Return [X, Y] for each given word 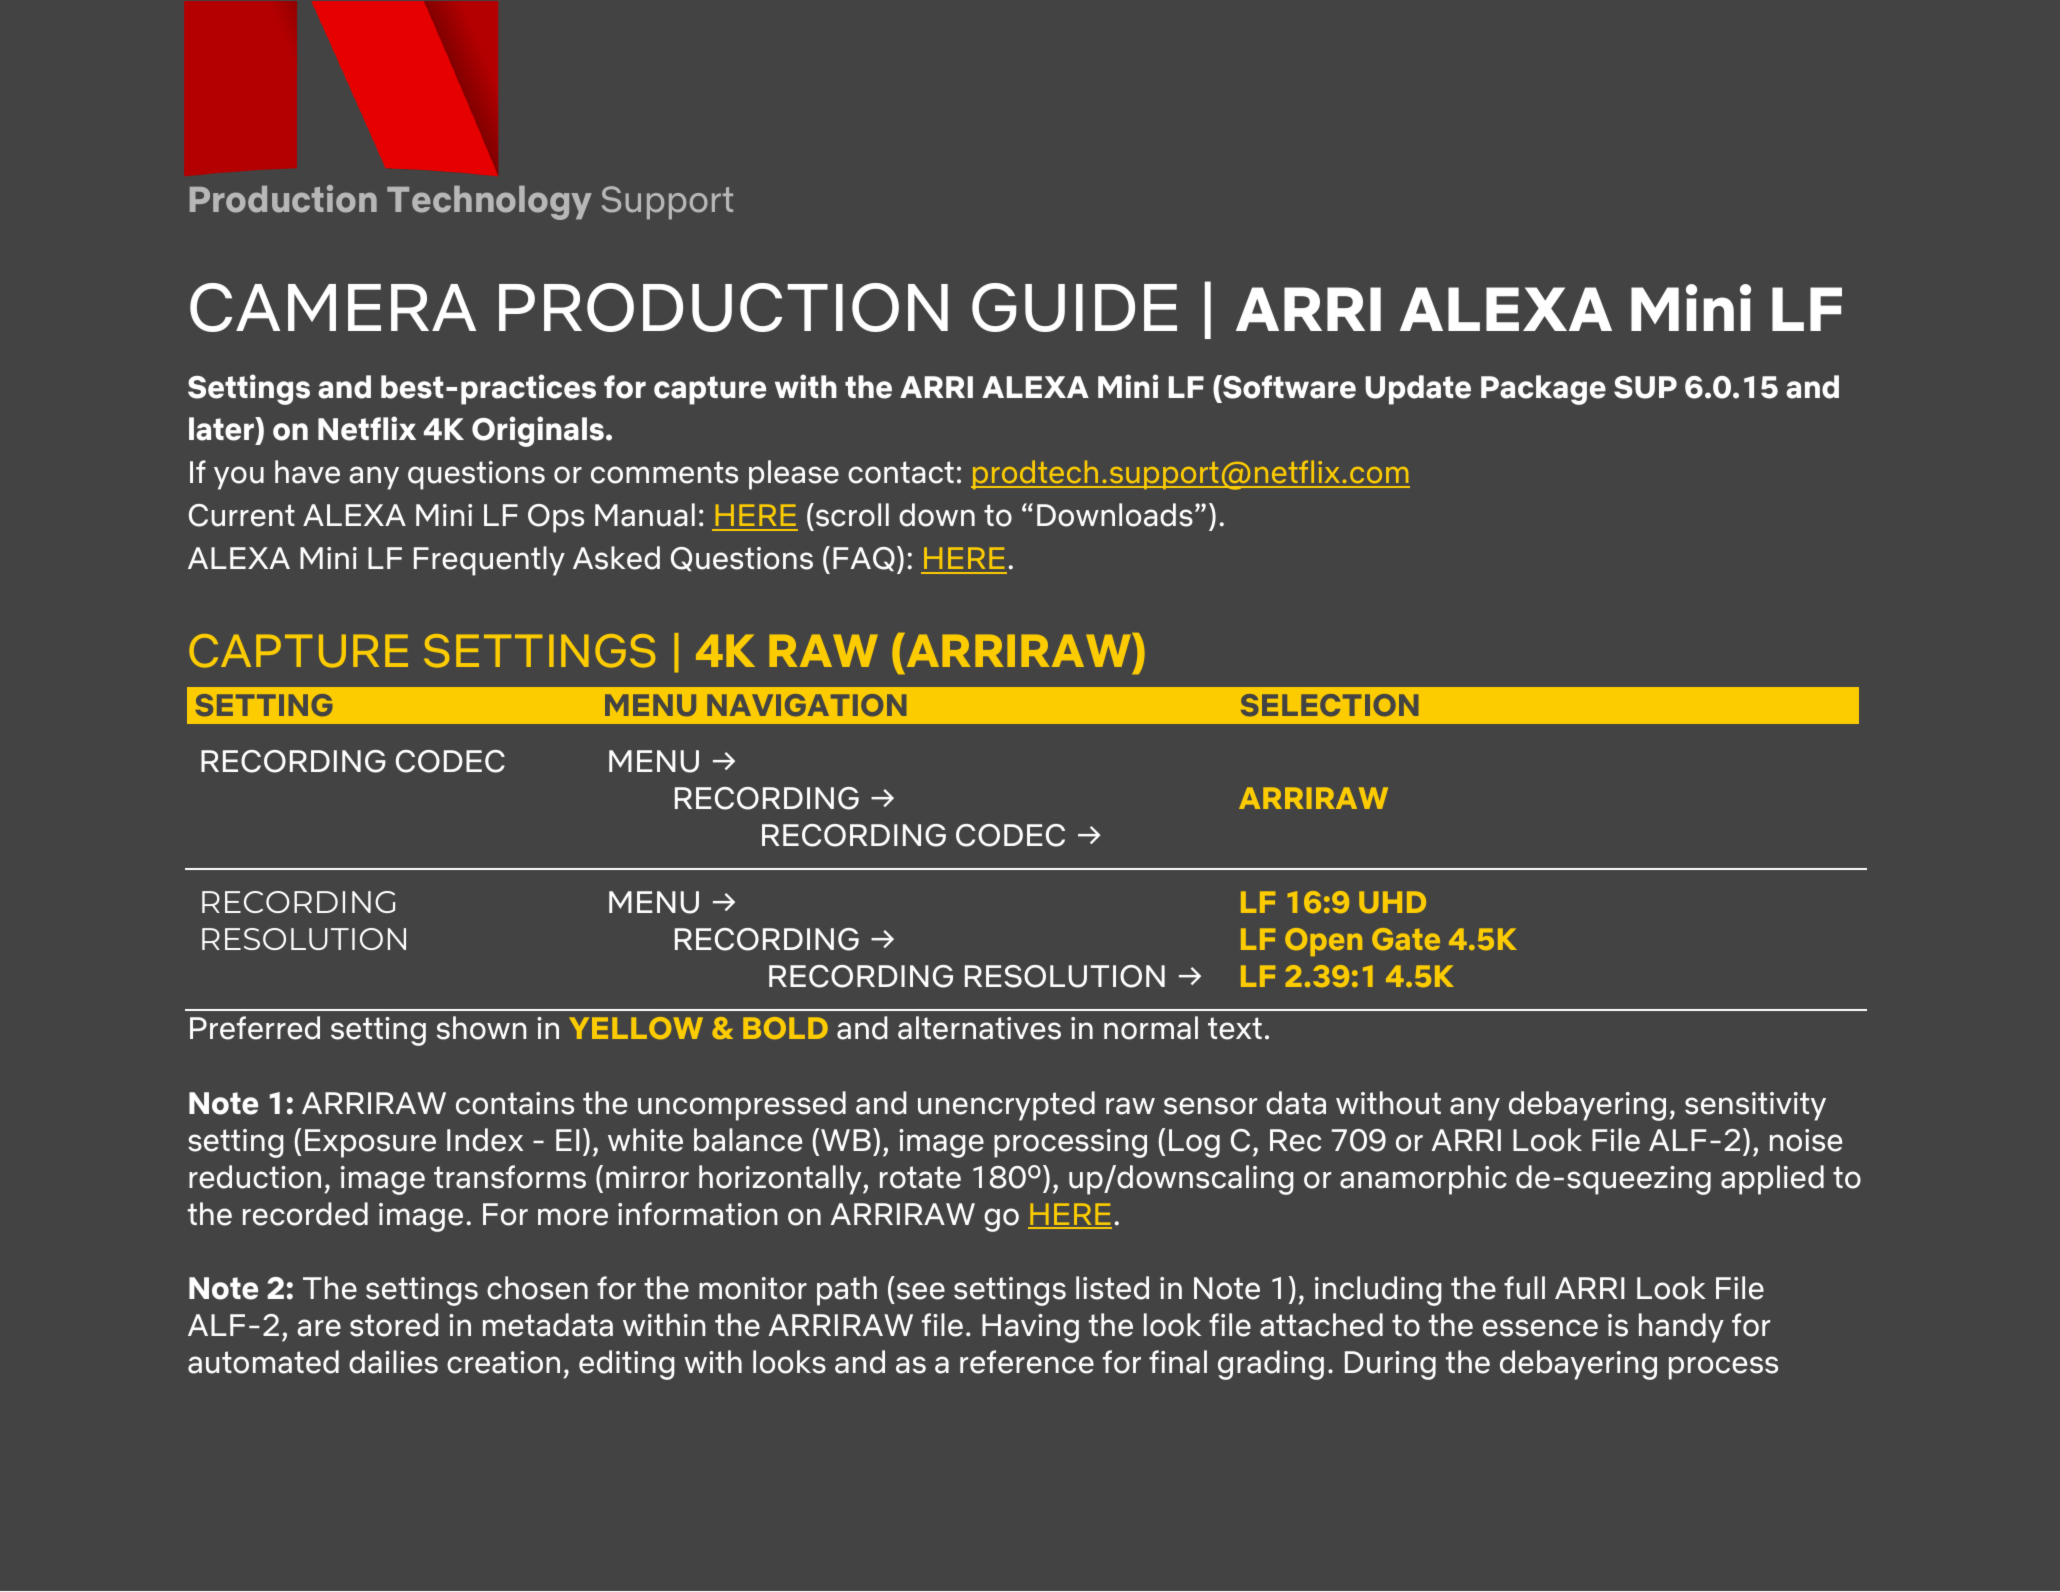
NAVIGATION [806, 705]
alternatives [979, 1028]
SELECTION [1329, 705]
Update [1418, 390]
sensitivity [1755, 1106]
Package [1543, 390]
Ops [556, 518]
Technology [489, 203]
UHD [1392, 902]
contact [901, 472]
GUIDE [1074, 307]
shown [482, 1028]
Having [1030, 1328]
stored [394, 1325]
